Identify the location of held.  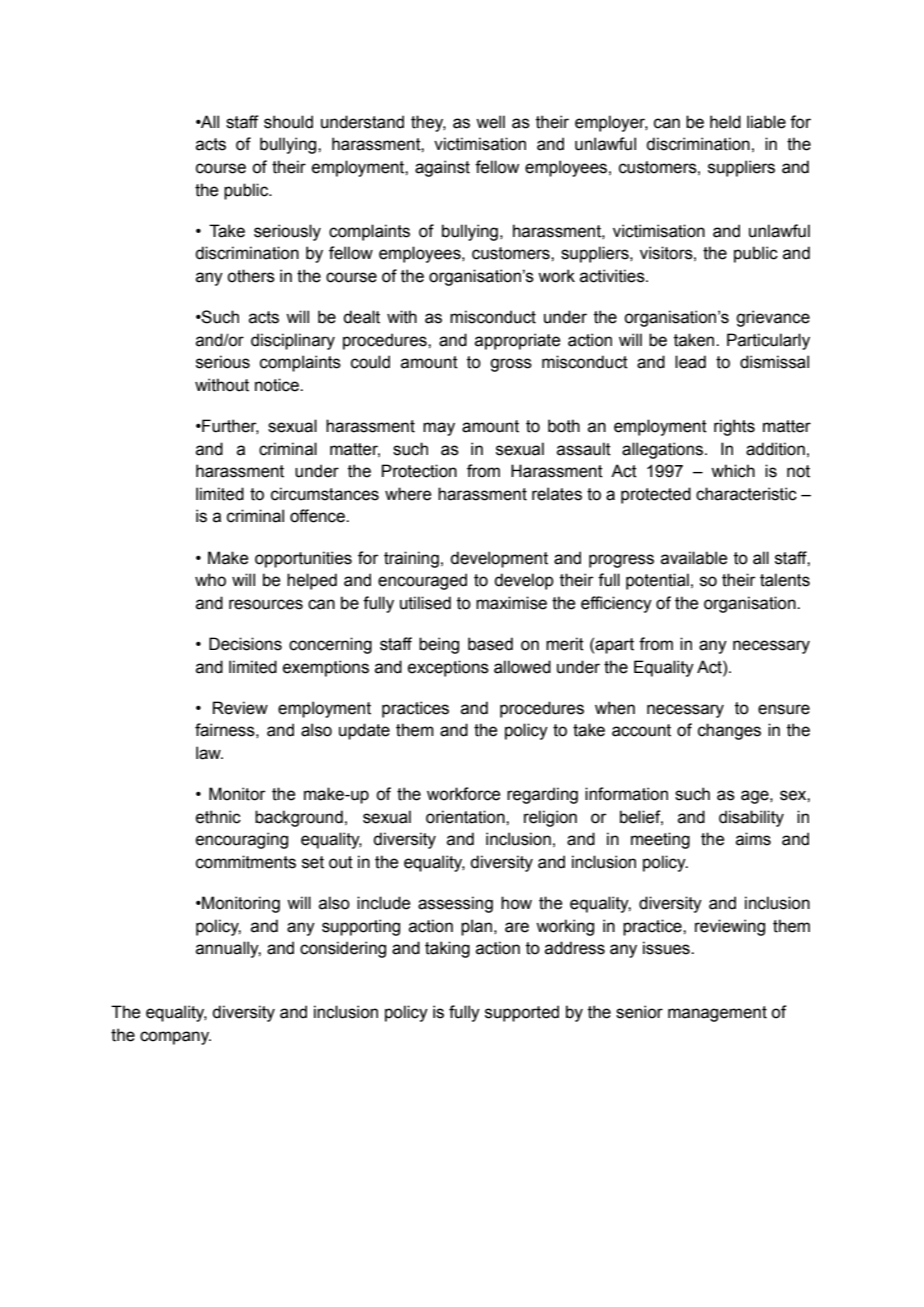
(725, 122).
